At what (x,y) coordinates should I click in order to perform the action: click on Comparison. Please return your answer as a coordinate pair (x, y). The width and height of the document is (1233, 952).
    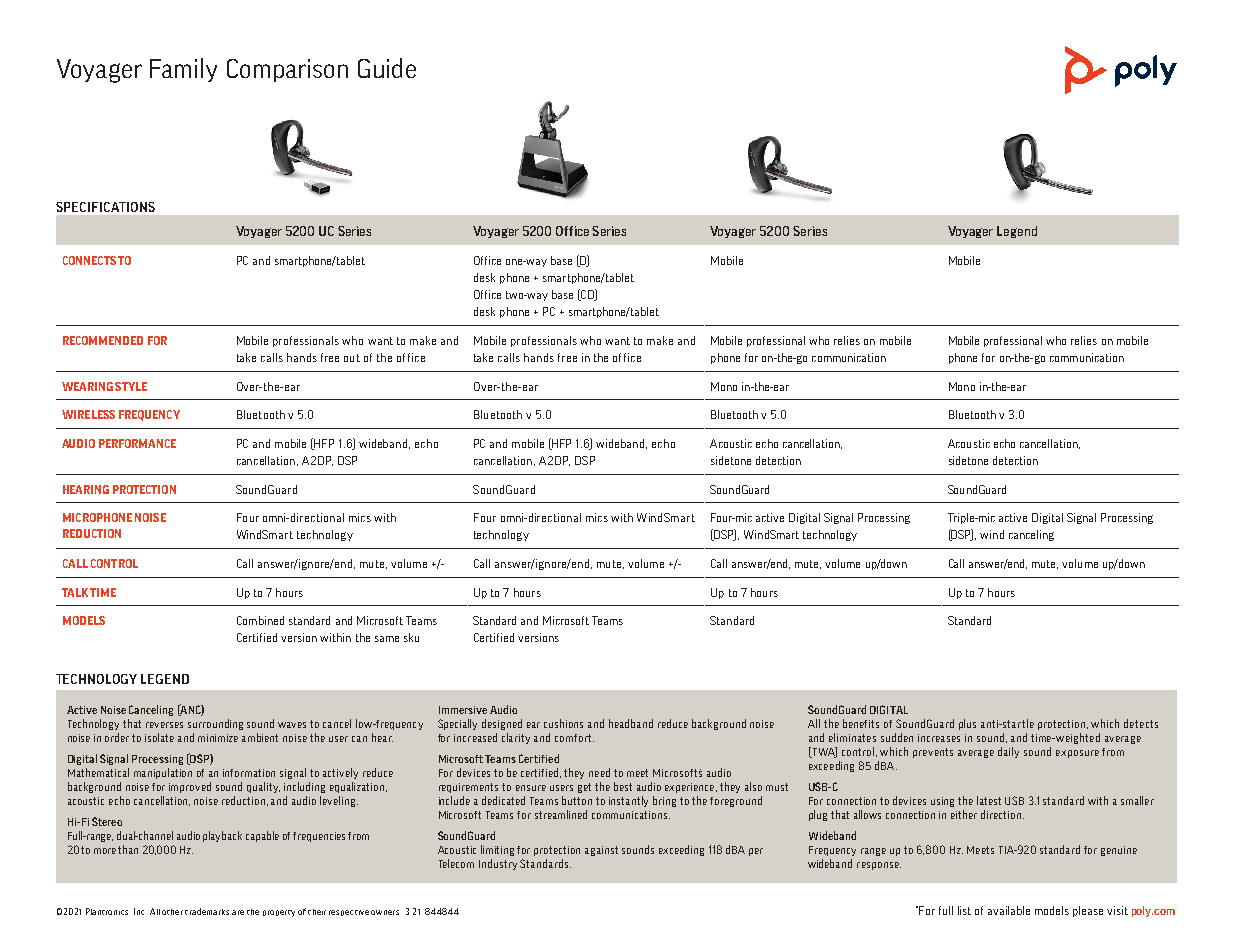
    Looking at the image, I should click on (287, 70).
